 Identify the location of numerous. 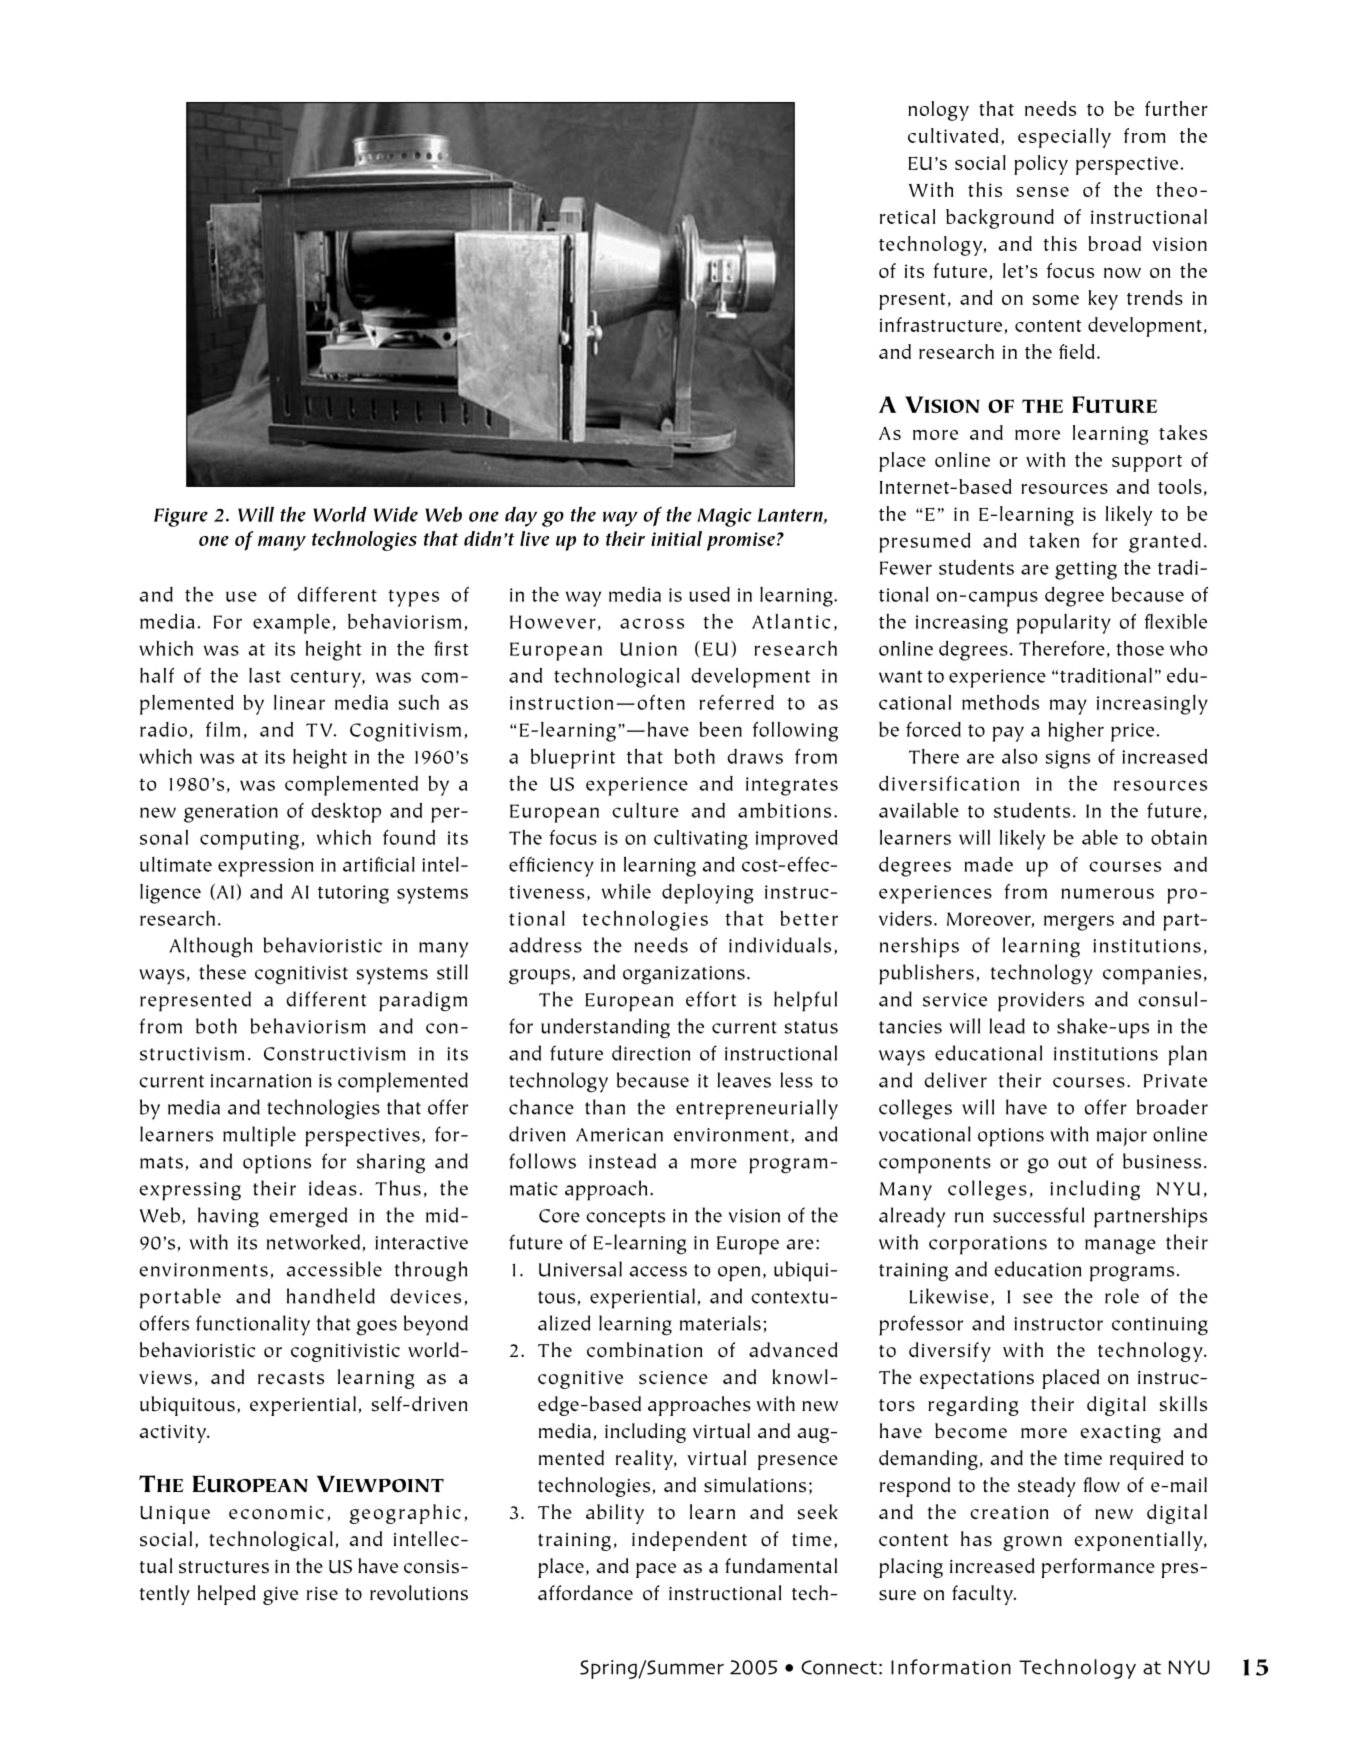
(1107, 893).
